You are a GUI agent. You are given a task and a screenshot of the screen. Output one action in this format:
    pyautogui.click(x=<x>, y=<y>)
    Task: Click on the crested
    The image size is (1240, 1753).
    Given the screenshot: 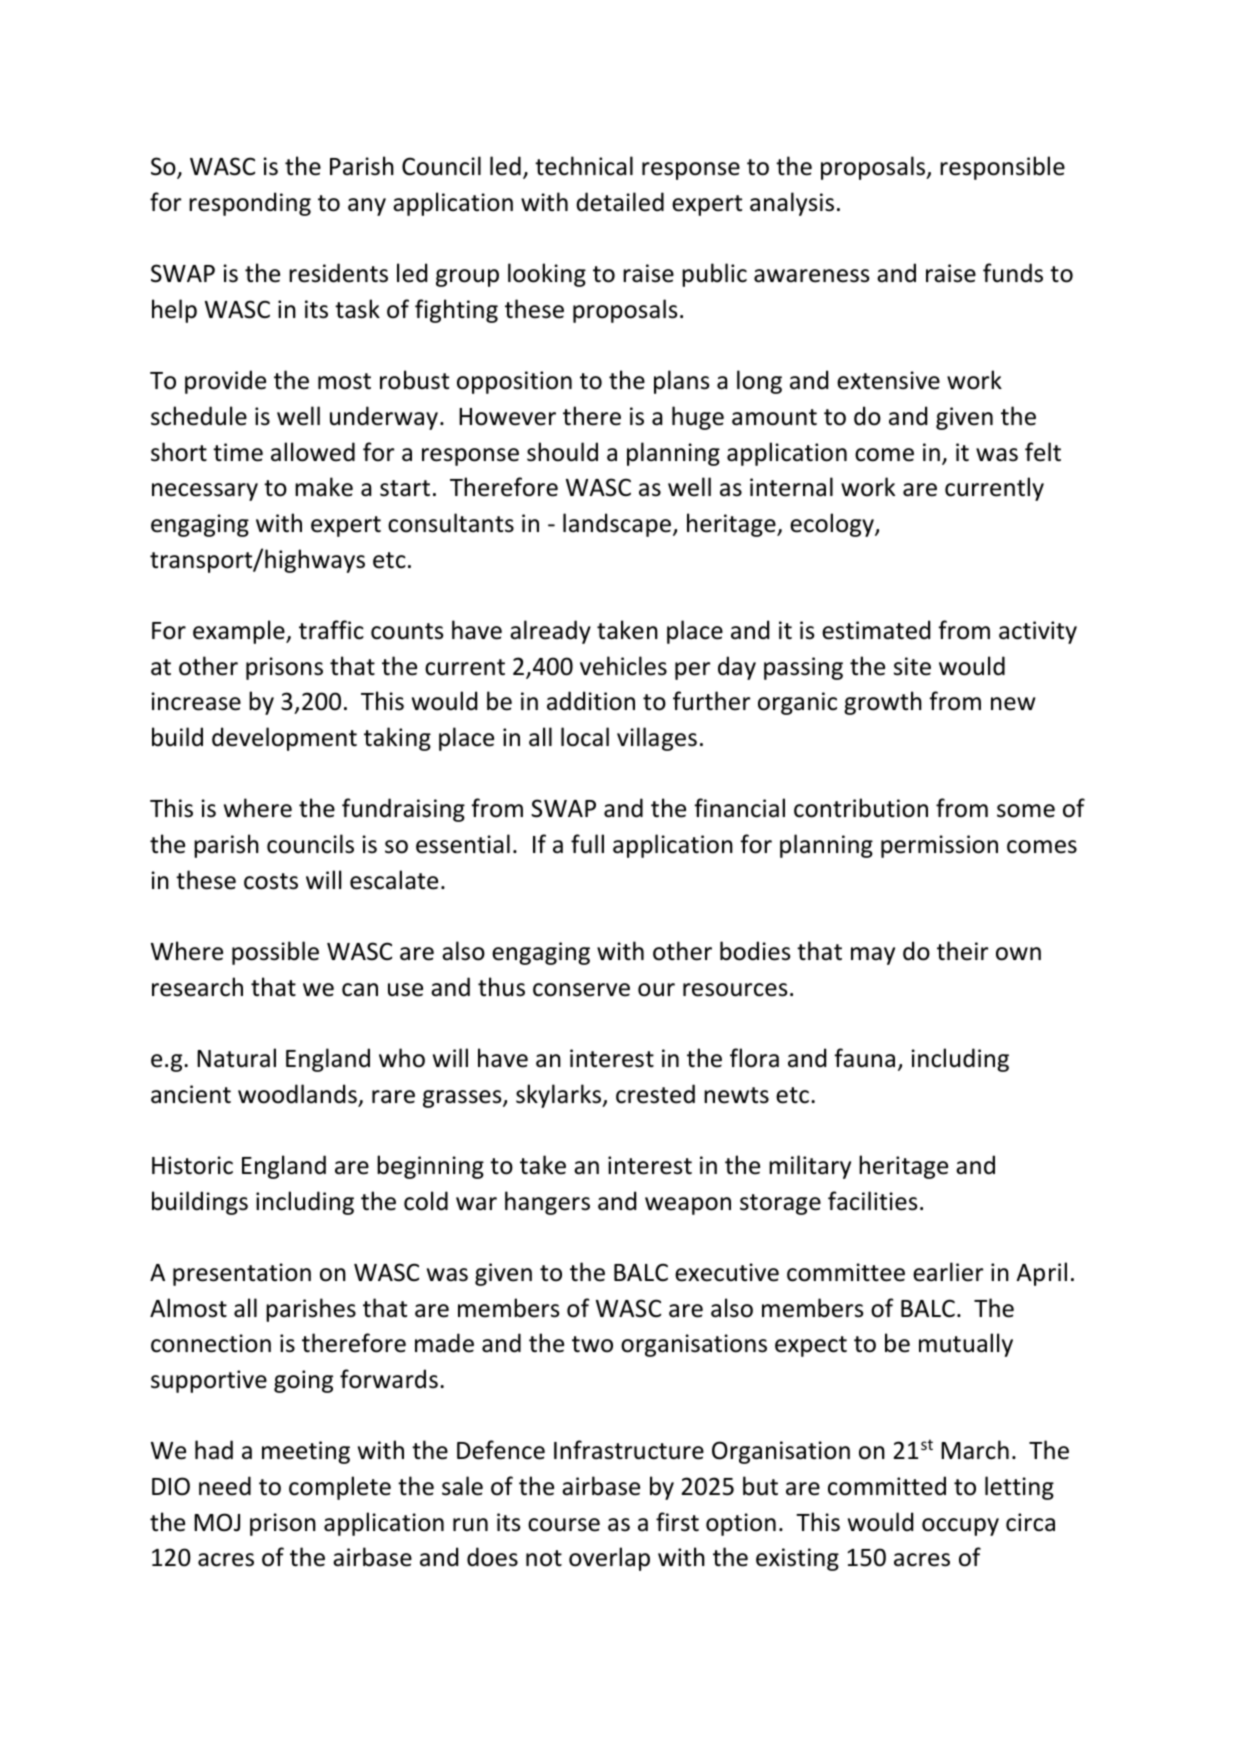 What is the action you would take?
    pyautogui.click(x=655, y=1094)
